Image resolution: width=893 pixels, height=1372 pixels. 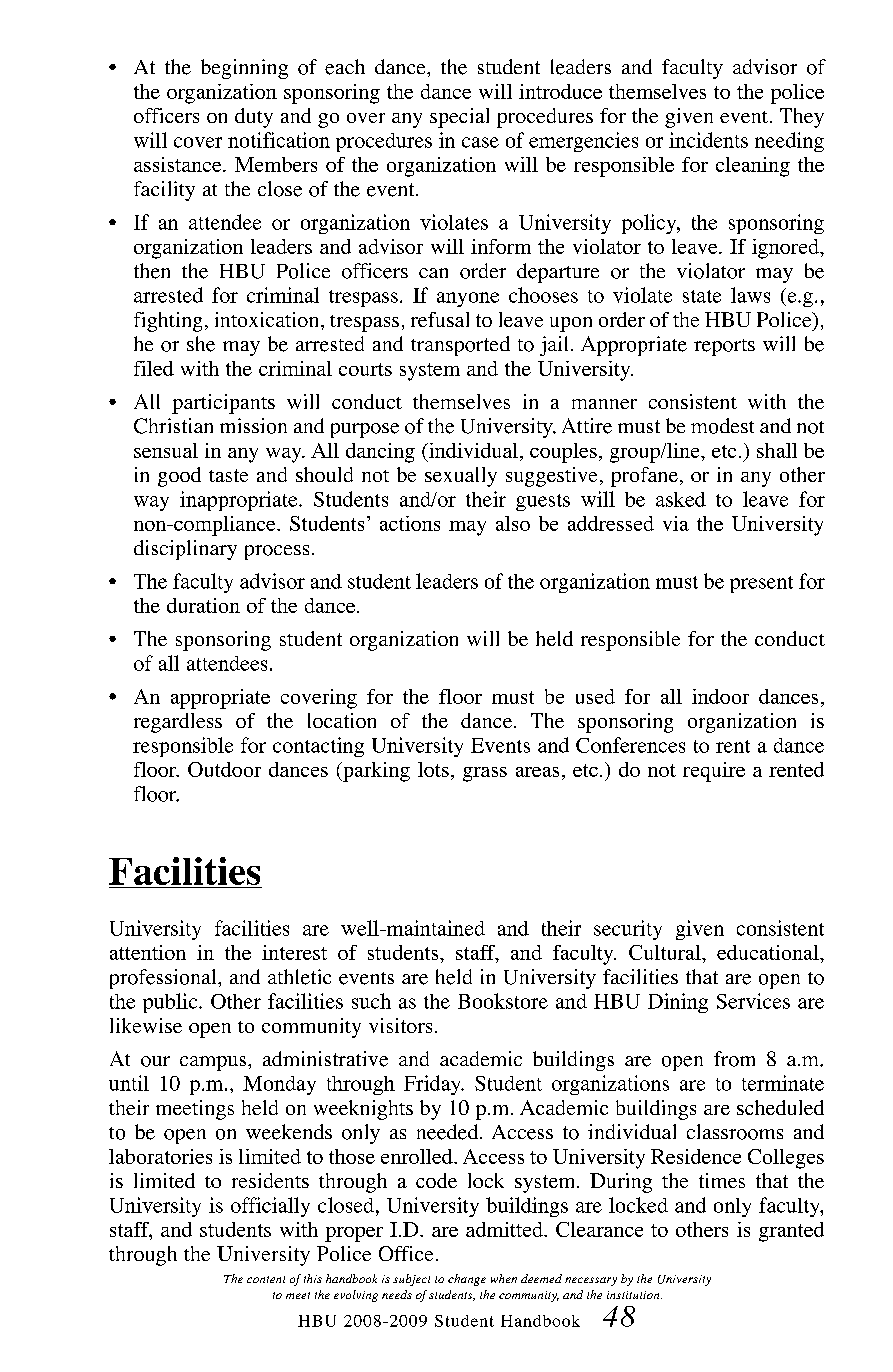 What do you see at coordinates (254, 118) in the document?
I see `duty` at bounding box center [254, 118].
